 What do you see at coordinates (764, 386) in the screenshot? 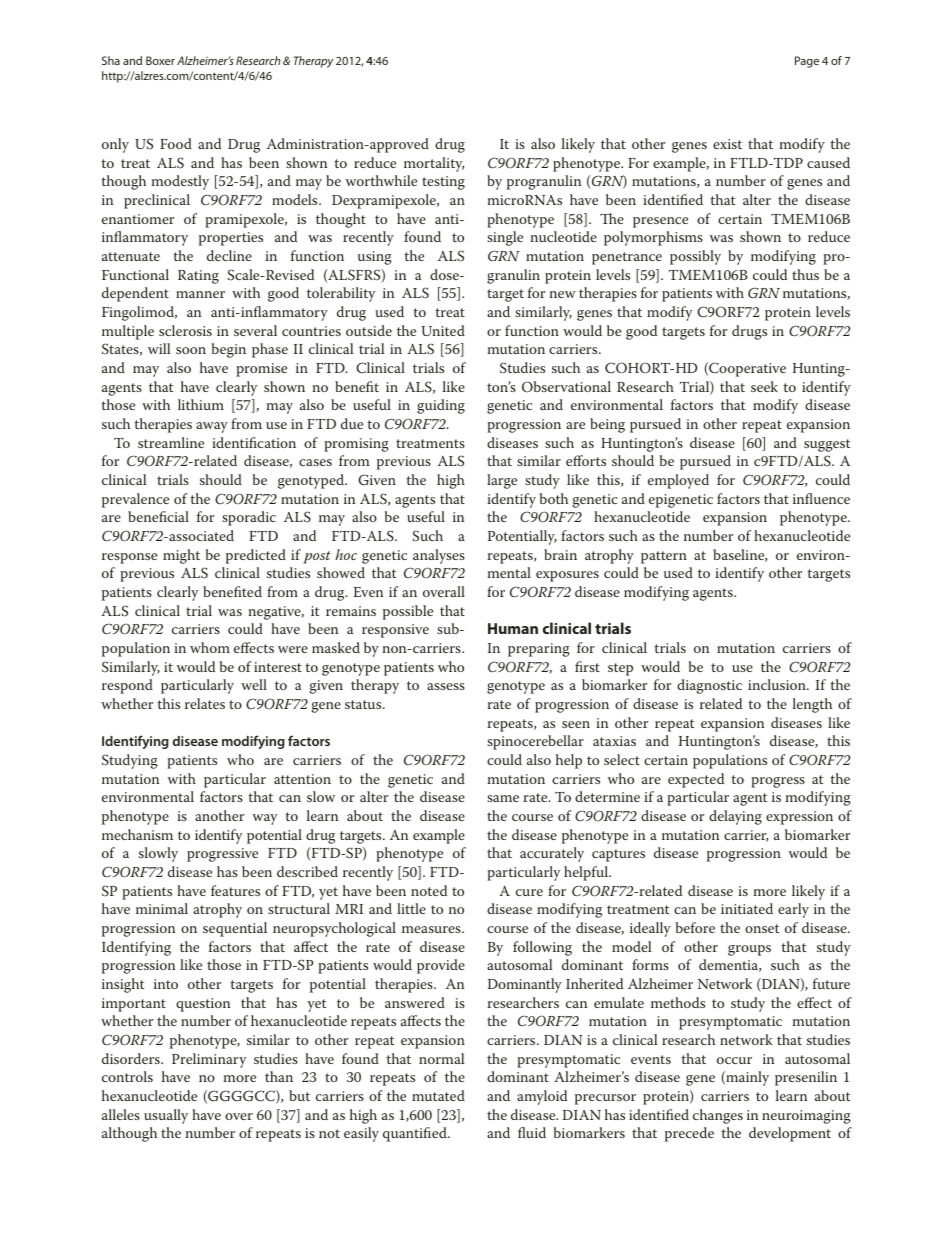
I see `seek` at bounding box center [764, 386].
